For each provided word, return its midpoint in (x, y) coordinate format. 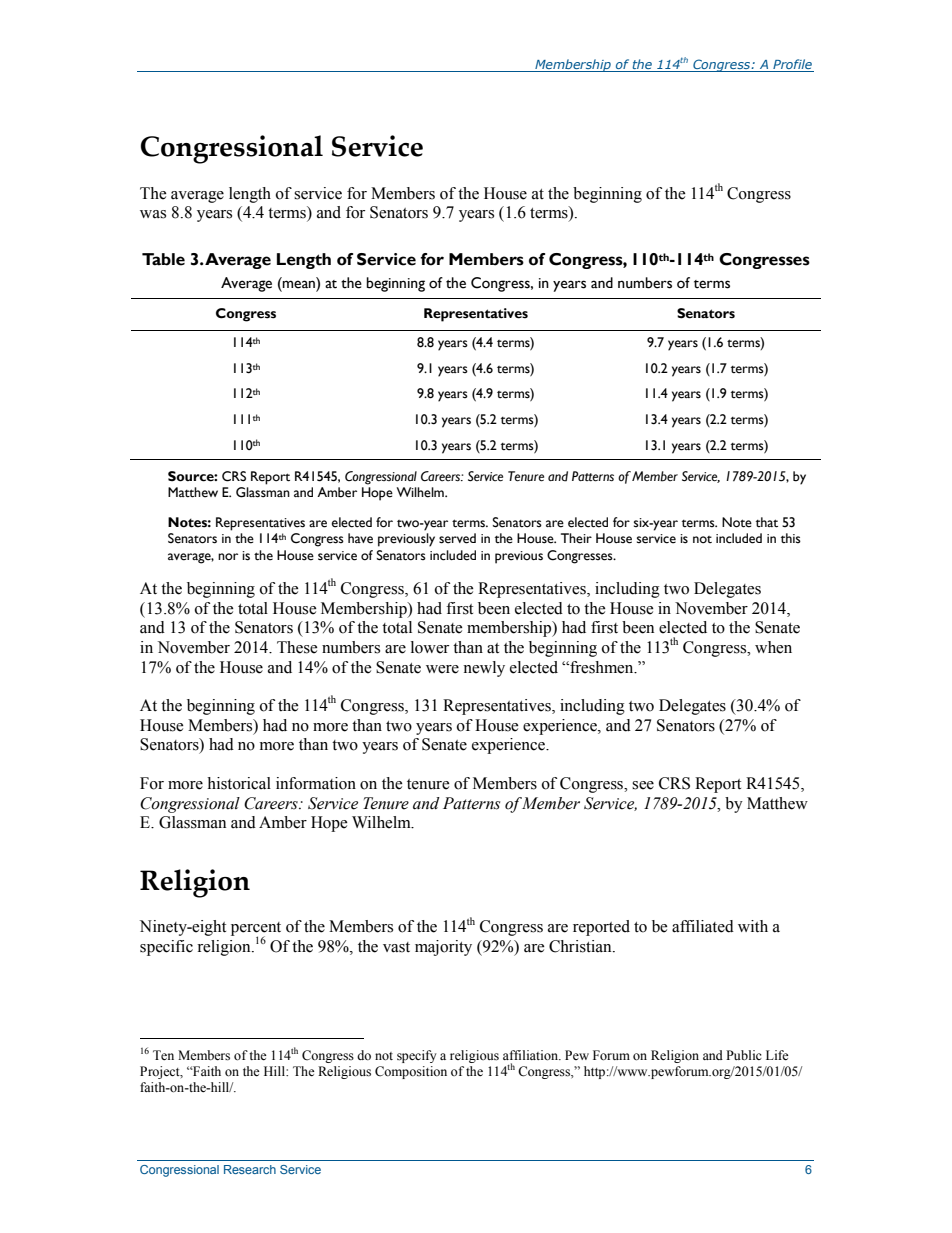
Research (250, 1169)
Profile (792, 64)
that (767, 522)
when (773, 647)
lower (430, 647)
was (153, 214)
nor (228, 557)
